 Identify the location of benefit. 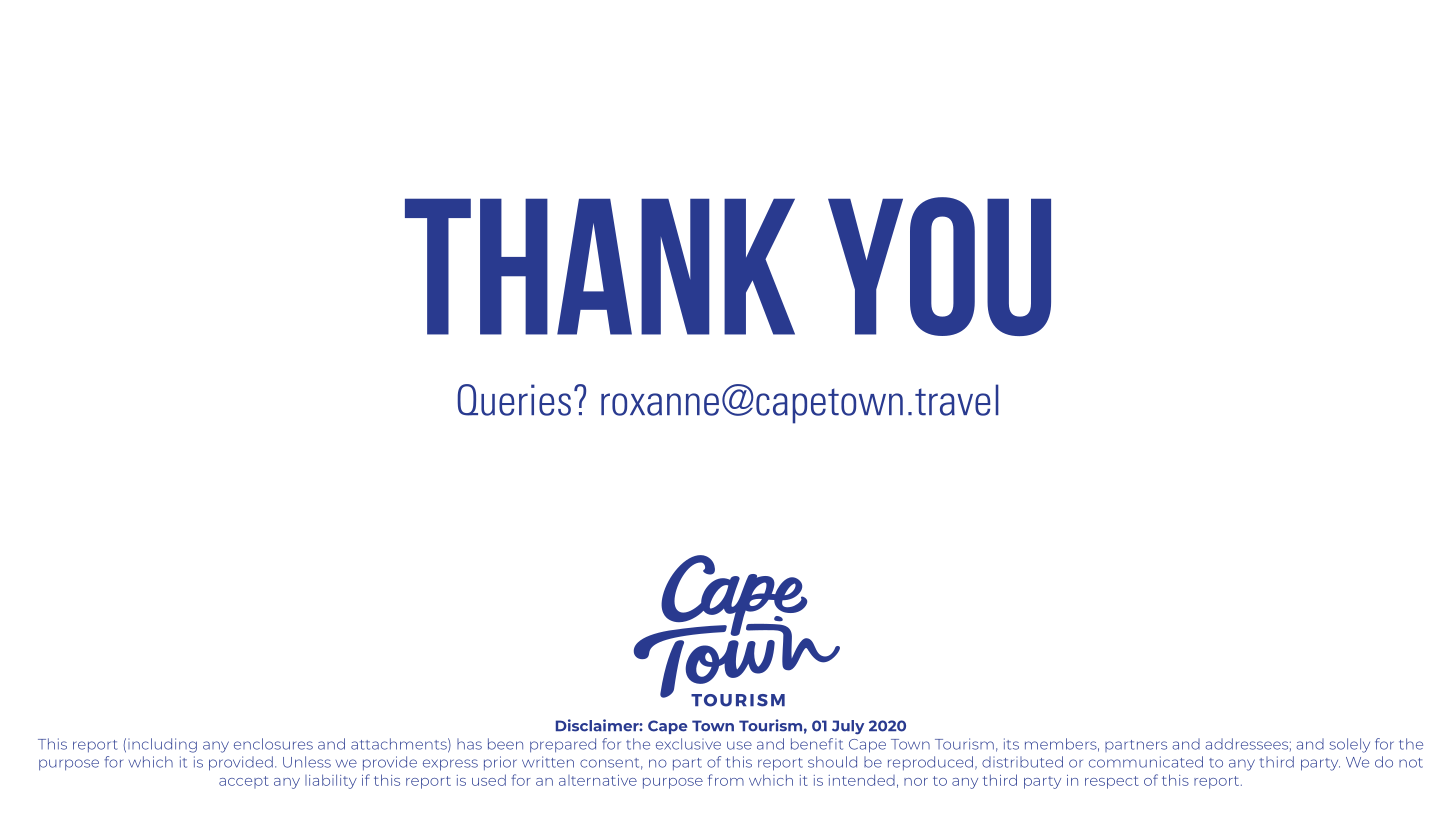
(817, 744).
